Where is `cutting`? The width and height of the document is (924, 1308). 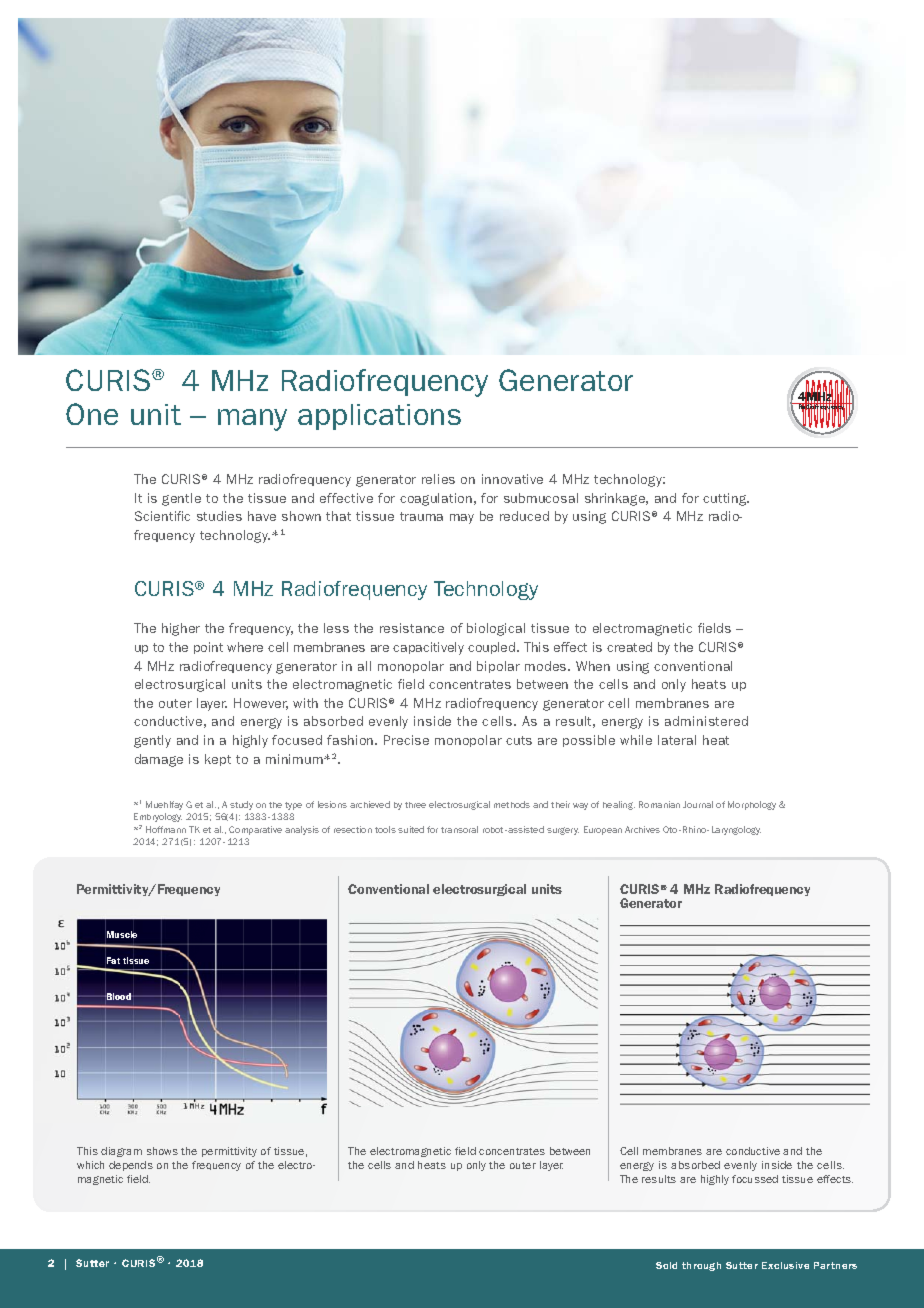 cutting is located at coordinates (726, 499).
